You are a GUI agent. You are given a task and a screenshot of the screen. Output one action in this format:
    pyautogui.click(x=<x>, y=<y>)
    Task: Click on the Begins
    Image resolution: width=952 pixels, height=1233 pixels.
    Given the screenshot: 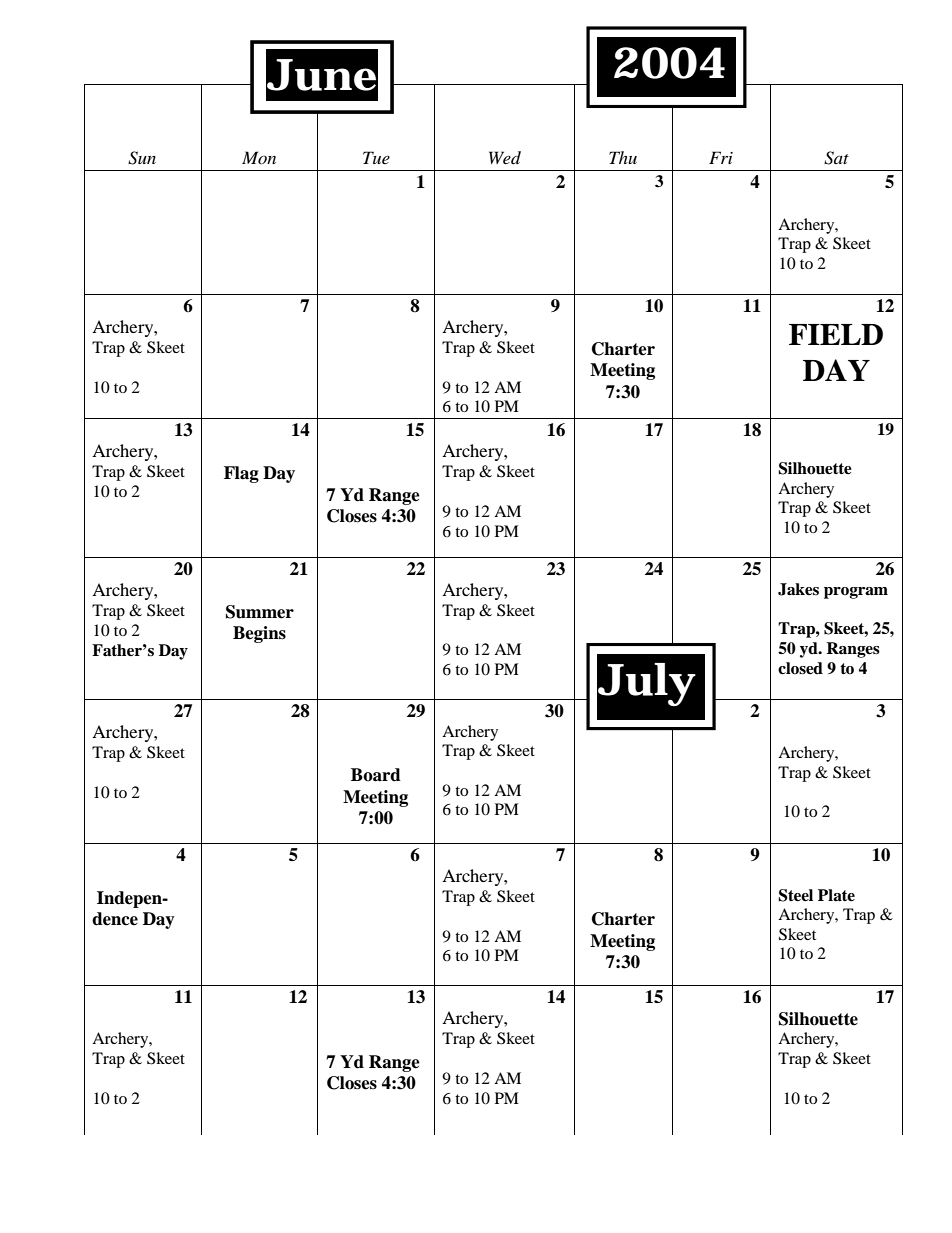 What is the action you would take?
    pyautogui.click(x=259, y=634)
